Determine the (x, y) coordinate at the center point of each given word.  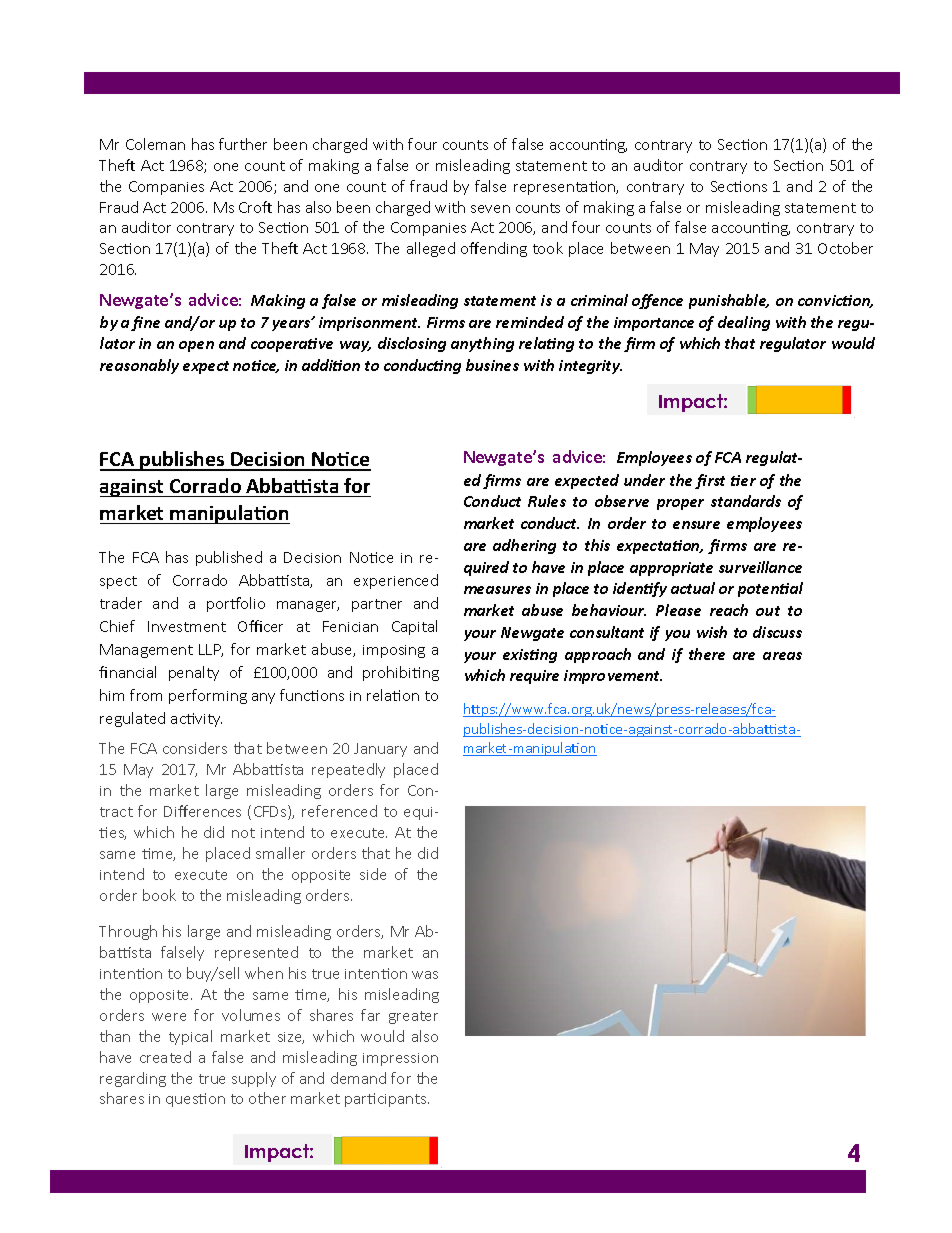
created (165, 1057)
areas (782, 656)
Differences (202, 811)
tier (743, 480)
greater (413, 1017)
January (380, 750)
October (845, 248)
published (229, 558)
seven (490, 209)
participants (387, 1100)
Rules (547, 501)
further (243, 144)
